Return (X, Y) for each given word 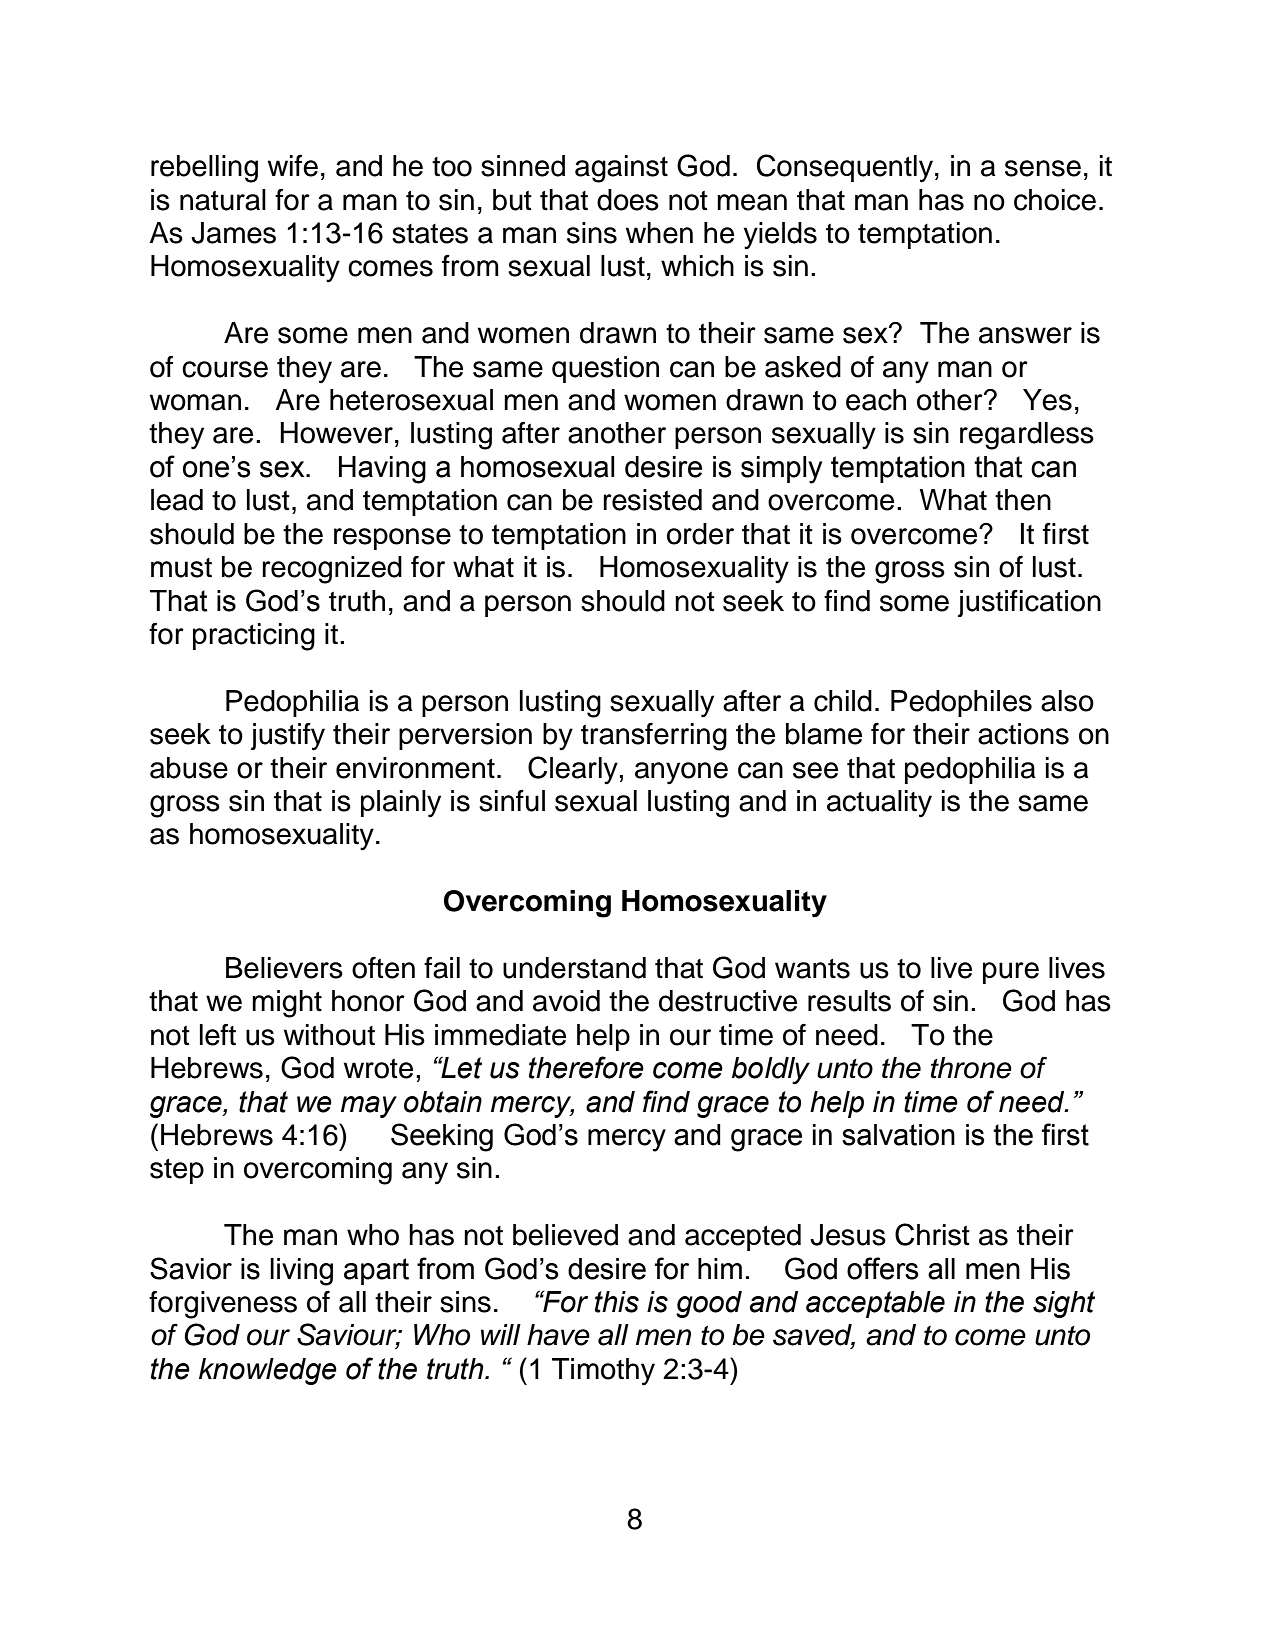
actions (1023, 734)
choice (1055, 200)
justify (288, 737)
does (628, 200)
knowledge (268, 1371)
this (617, 1302)
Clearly (574, 770)
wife (293, 165)
